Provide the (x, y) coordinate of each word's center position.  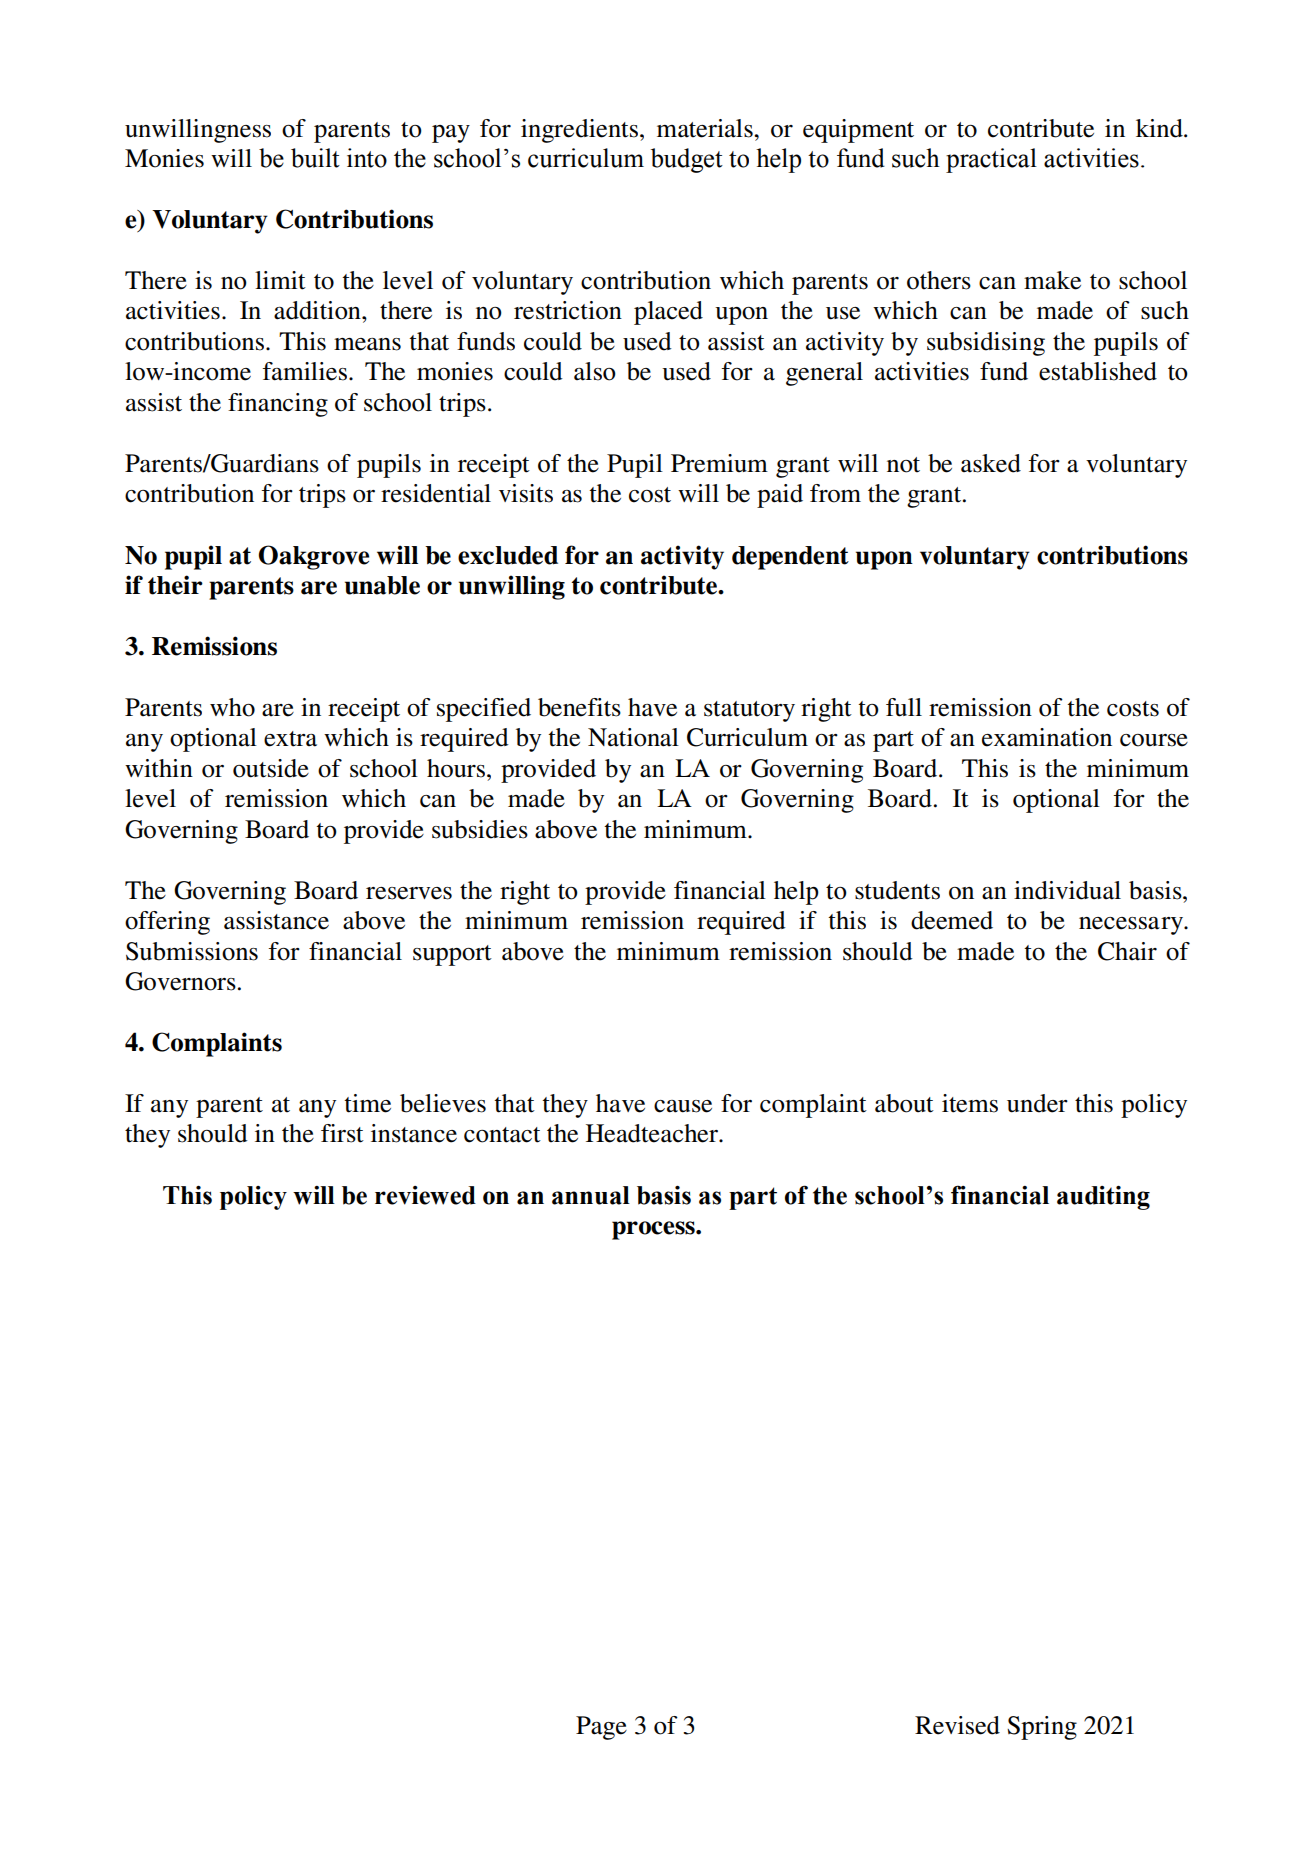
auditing (1103, 1198)
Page (601, 1728)
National (633, 737)
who (232, 707)
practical (991, 160)
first (342, 1133)
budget (687, 160)
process (654, 1230)
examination (1047, 737)
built (315, 158)
